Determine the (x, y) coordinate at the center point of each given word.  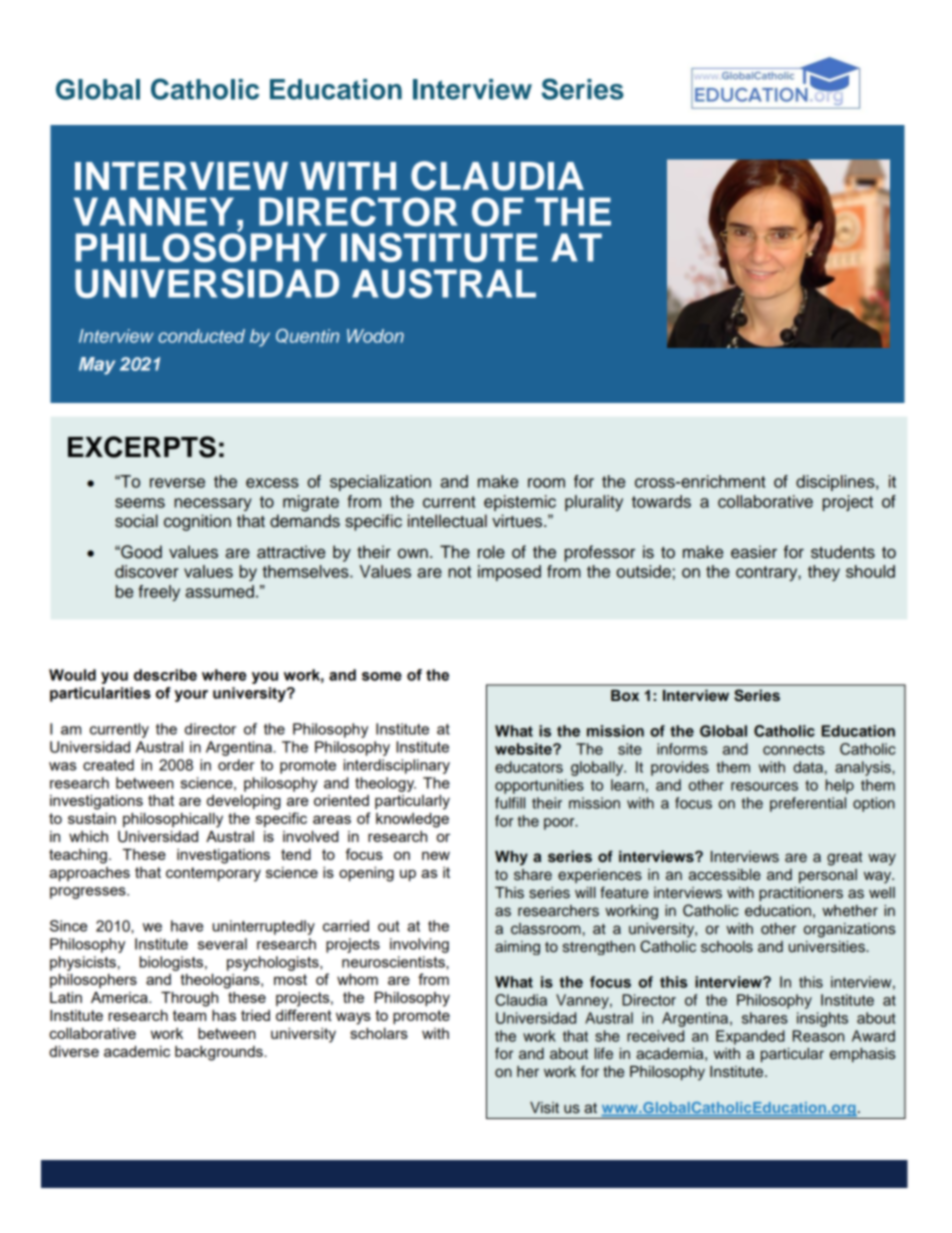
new (436, 855)
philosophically (173, 820)
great (844, 859)
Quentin (307, 336)
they (824, 573)
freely (159, 593)
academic (137, 1051)
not (459, 572)
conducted (201, 336)
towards (661, 501)
